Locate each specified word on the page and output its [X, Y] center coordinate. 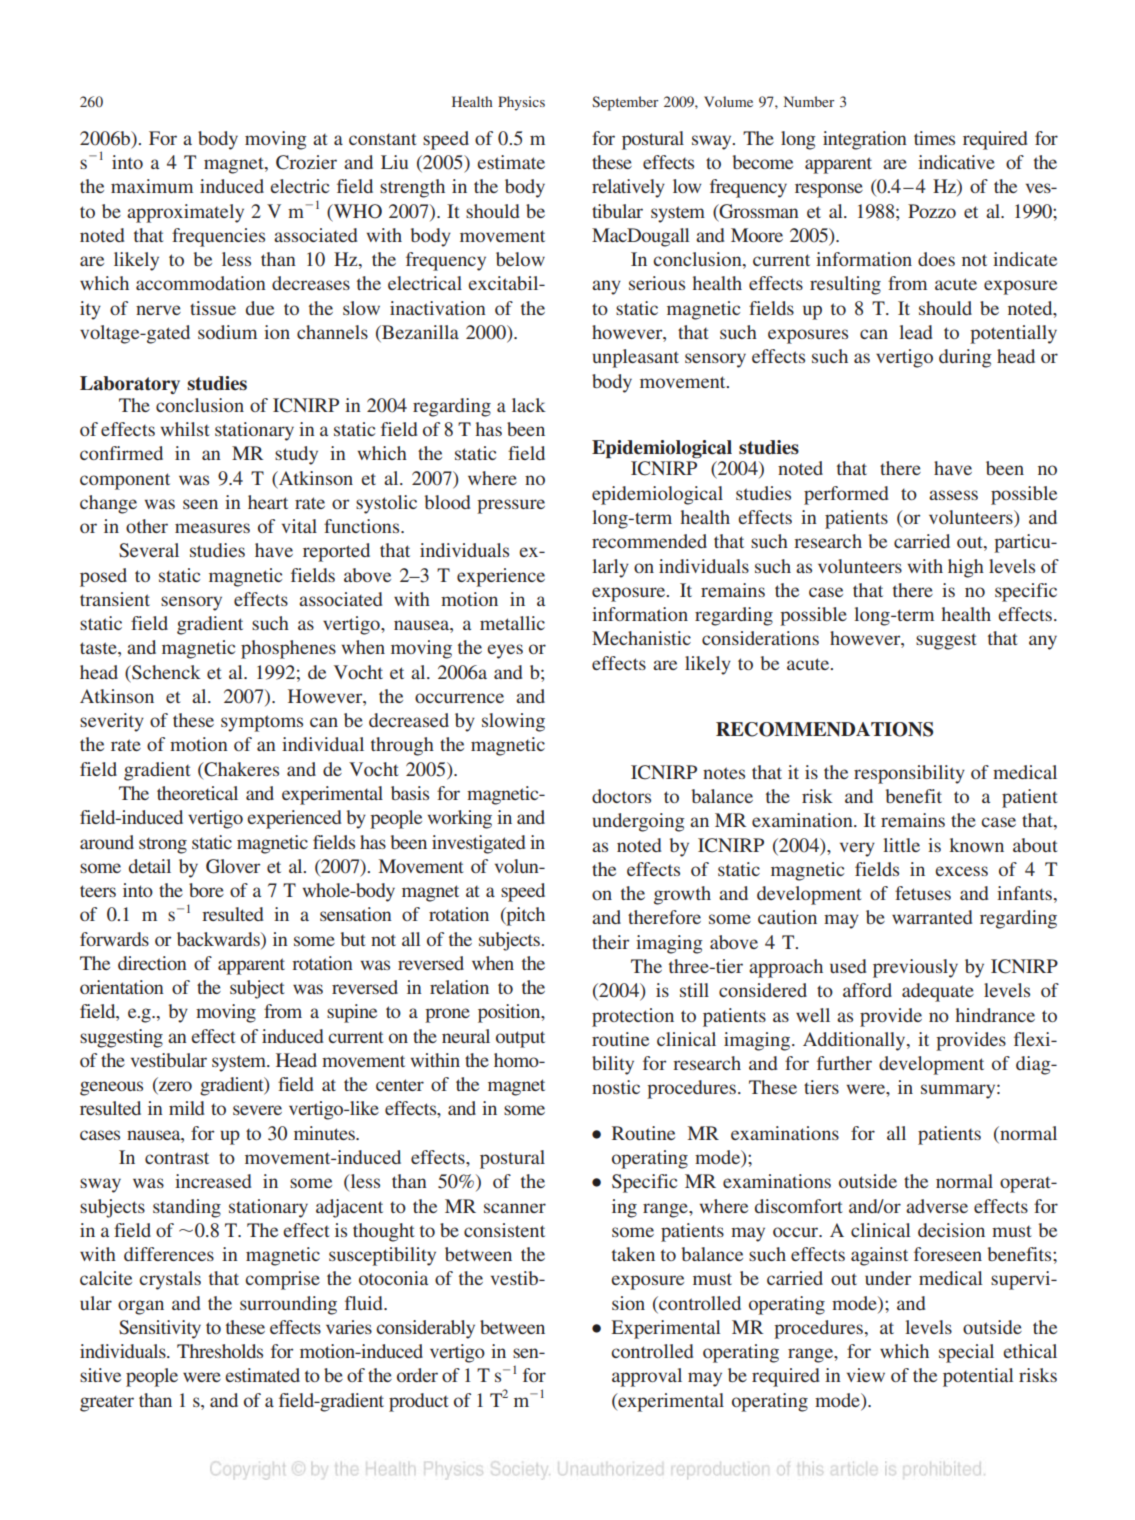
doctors [621, 796]
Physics [521, 103]
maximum [152, 186]
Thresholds [220, 1351]
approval [647, 1377]
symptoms [262, 723]
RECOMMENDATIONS [824, 729]
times [934, 138]
